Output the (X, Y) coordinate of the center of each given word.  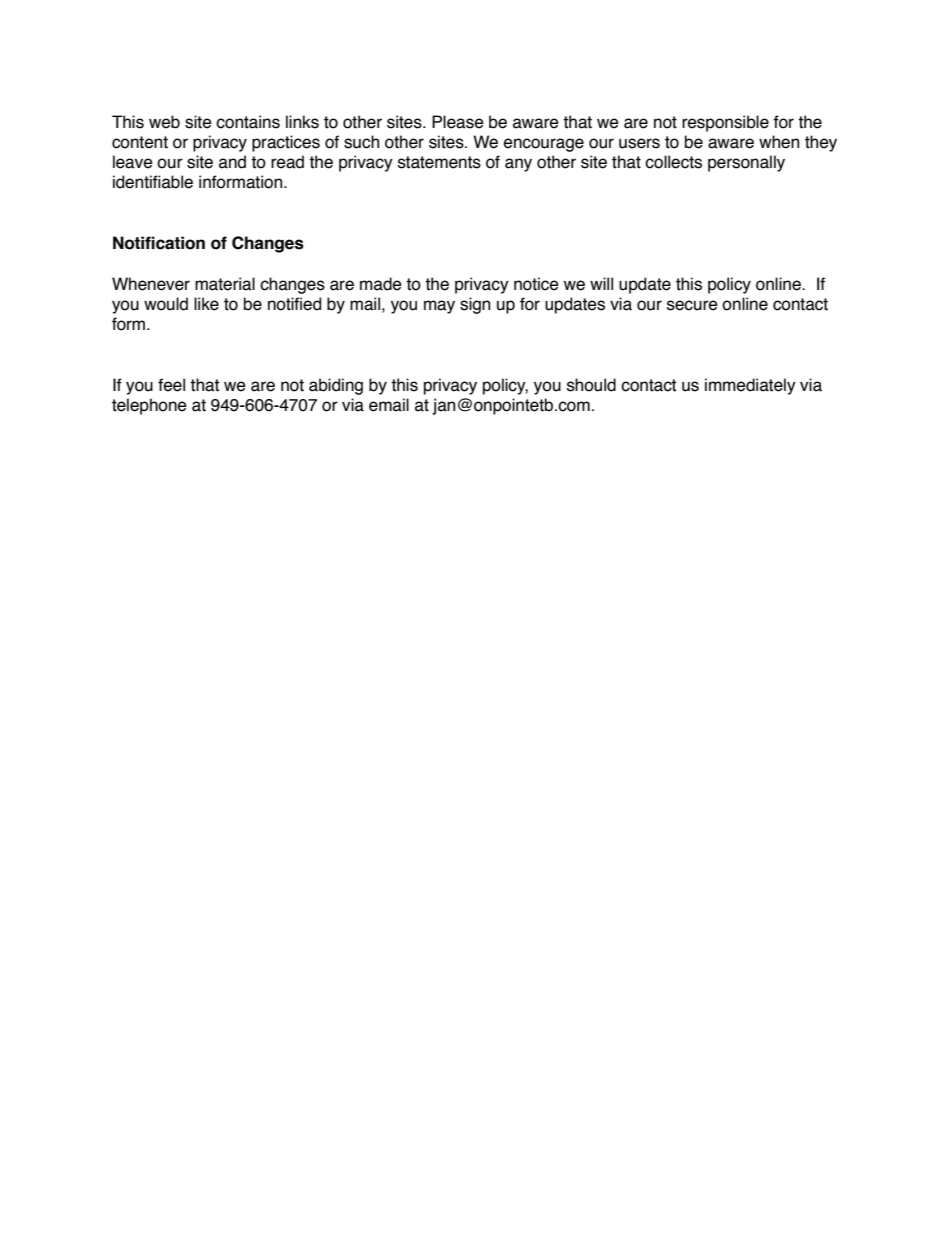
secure (692, 305)
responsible (725, 123)
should (591, 385)
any (518, 165)
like (206, 304)
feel (171, 385)
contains (248, 122)
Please (458, 122)
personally (746, 163)
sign (475, 305)
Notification (159, 243)
